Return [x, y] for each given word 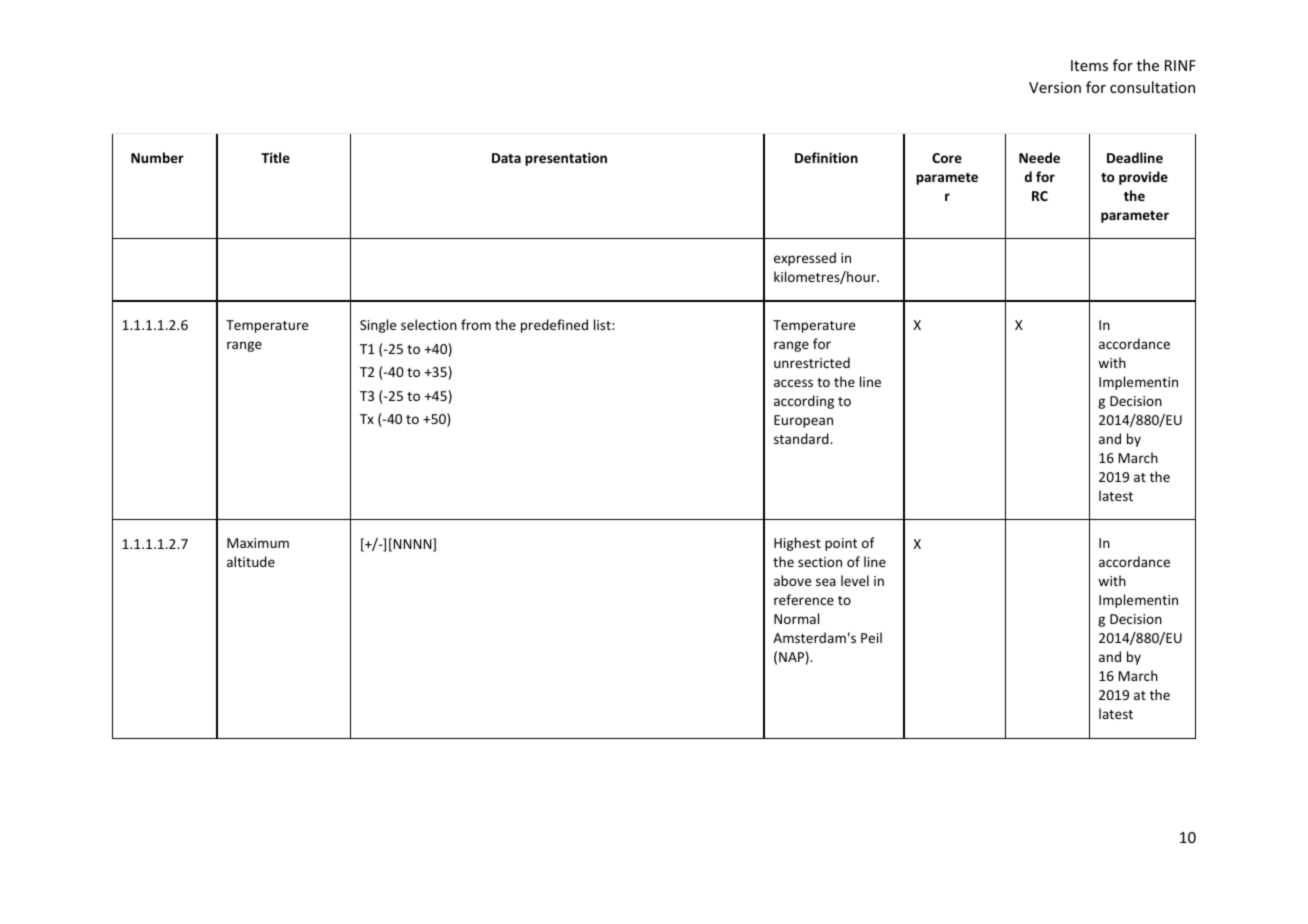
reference [804, 599]
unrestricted [812, 362]
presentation [566, 159]
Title [275, 157]
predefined [554, 326]
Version [1055, 87]
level [855, 580]
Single [378, 326]
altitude [251, 561]
